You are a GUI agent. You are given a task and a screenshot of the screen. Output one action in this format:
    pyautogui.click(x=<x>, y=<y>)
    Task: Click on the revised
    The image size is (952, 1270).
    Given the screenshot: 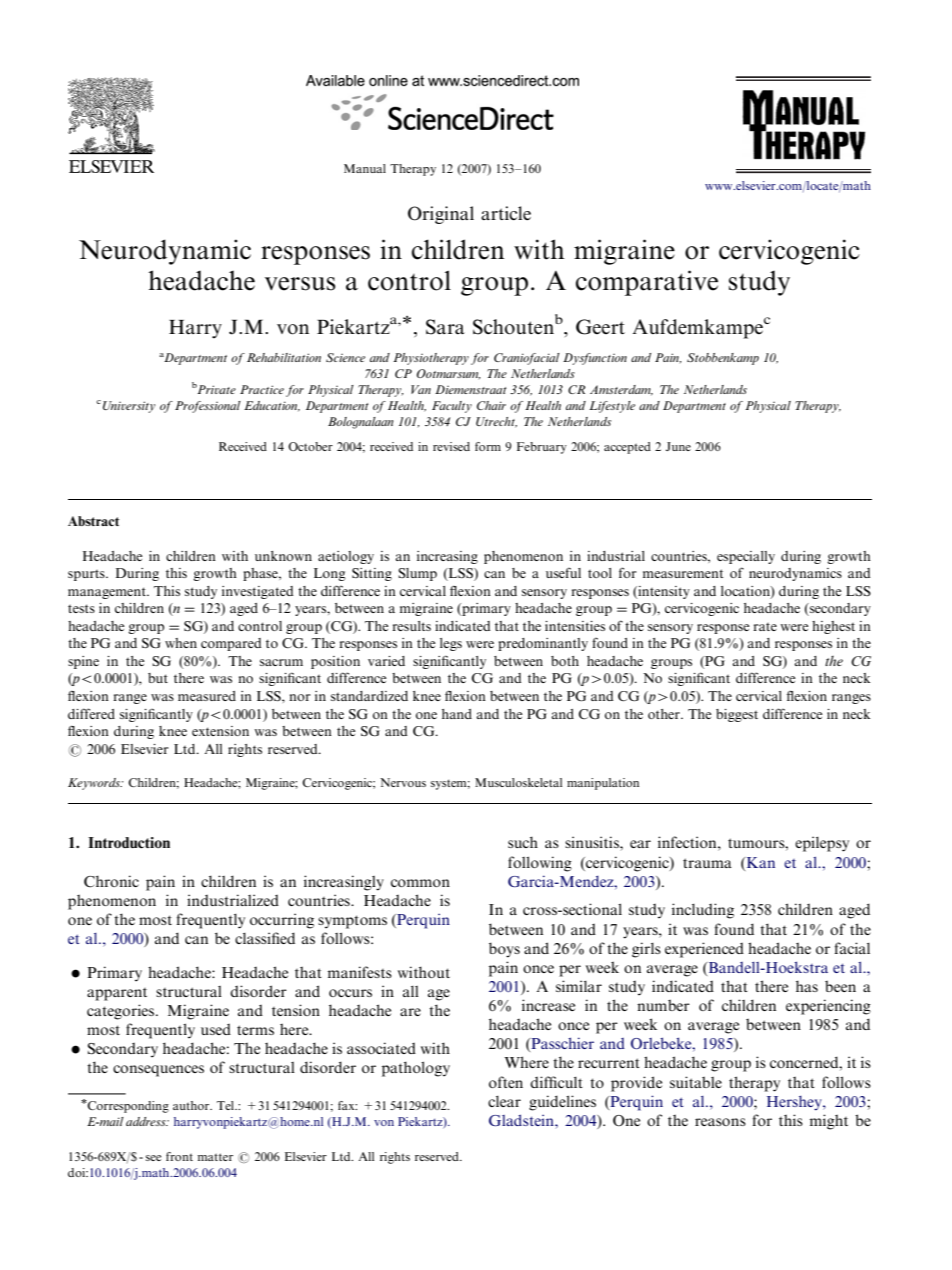 What is the action you would take?
    pyautogui.click(x=451, y=446)
